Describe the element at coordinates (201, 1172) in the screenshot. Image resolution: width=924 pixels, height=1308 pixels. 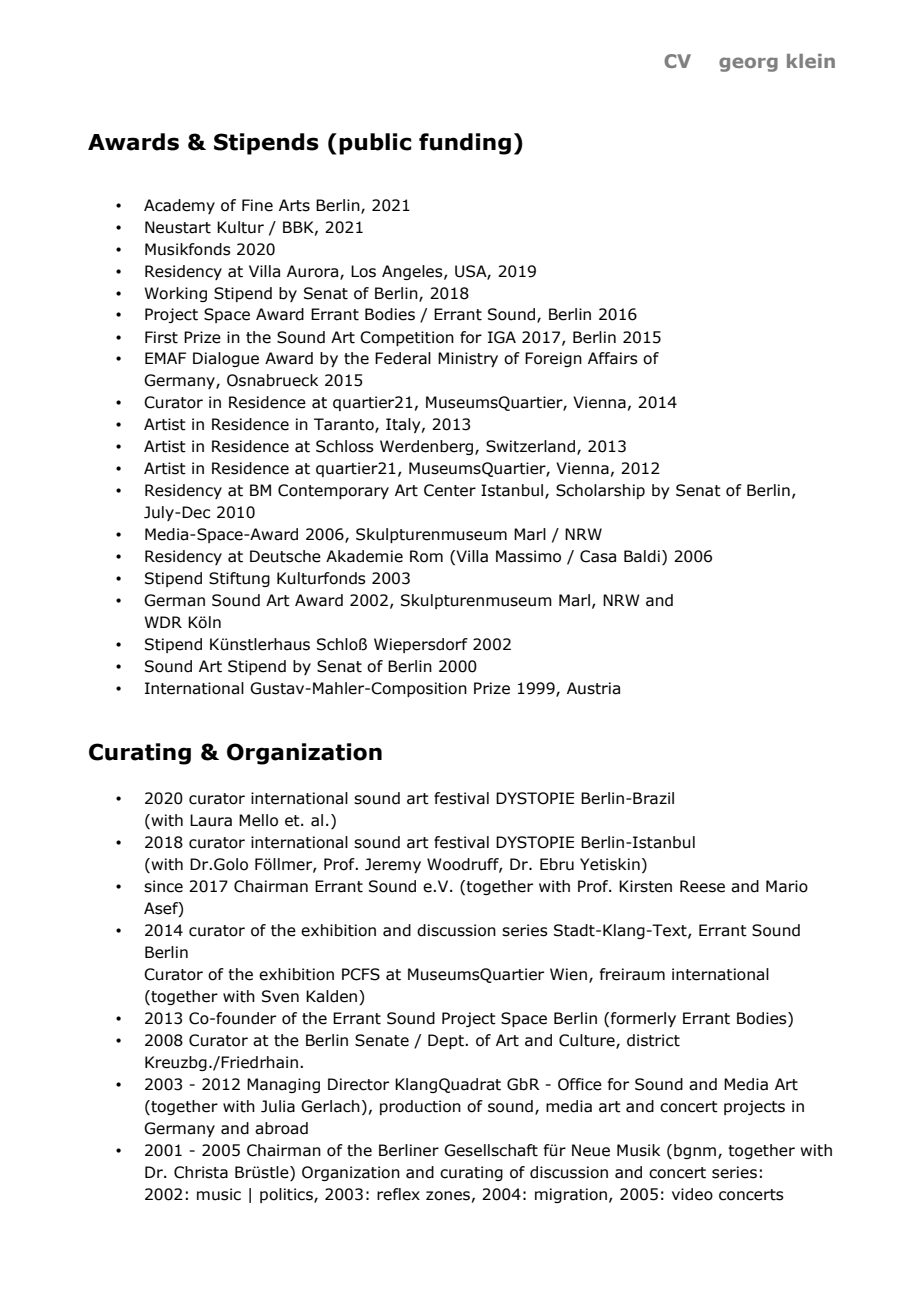
I see `Christa` at that location.
